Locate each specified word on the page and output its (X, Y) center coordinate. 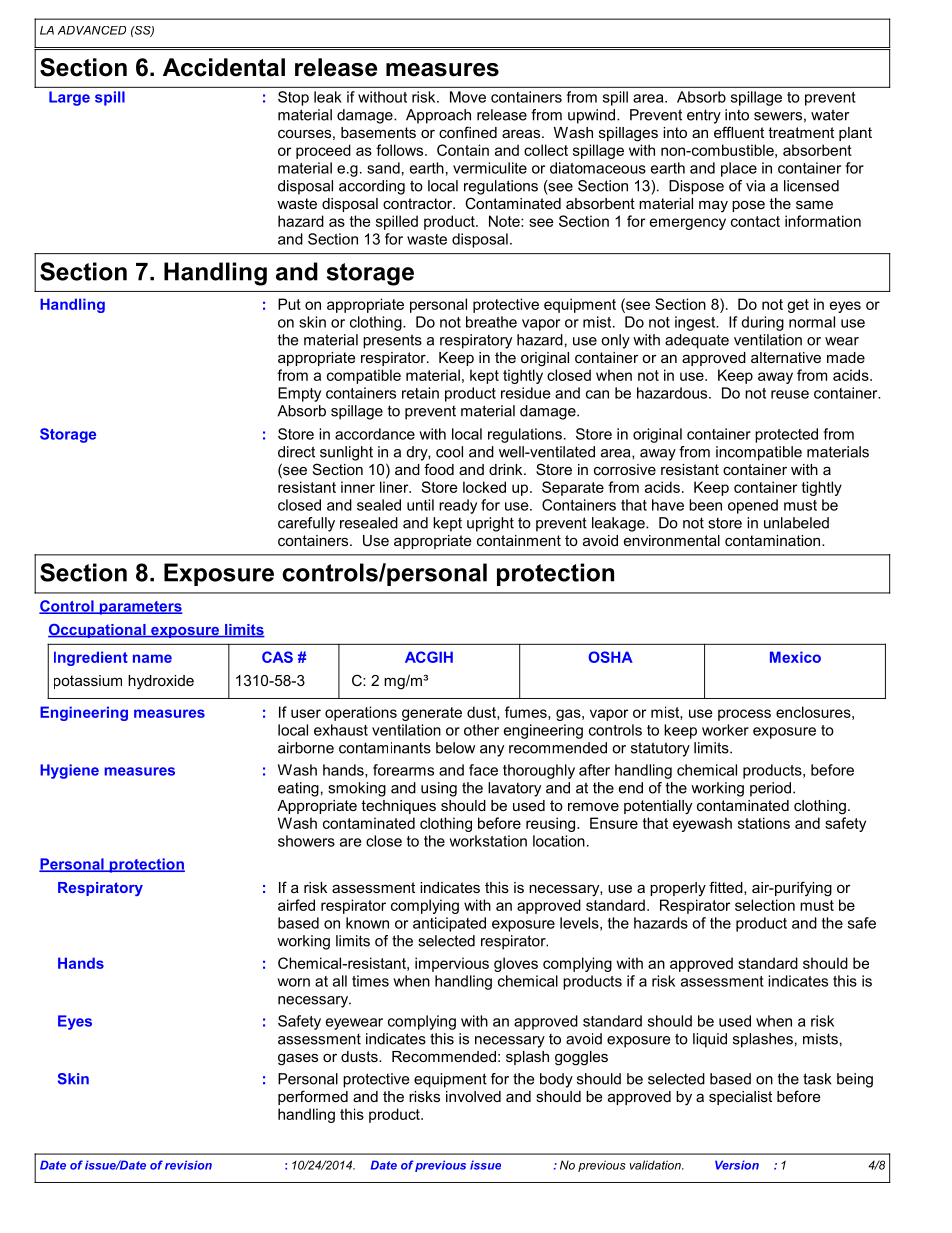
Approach (438, 116)
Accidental (224, 67)
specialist (740, 1098)
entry (704, 116)
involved (473, 1096)
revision (188, 1165)
